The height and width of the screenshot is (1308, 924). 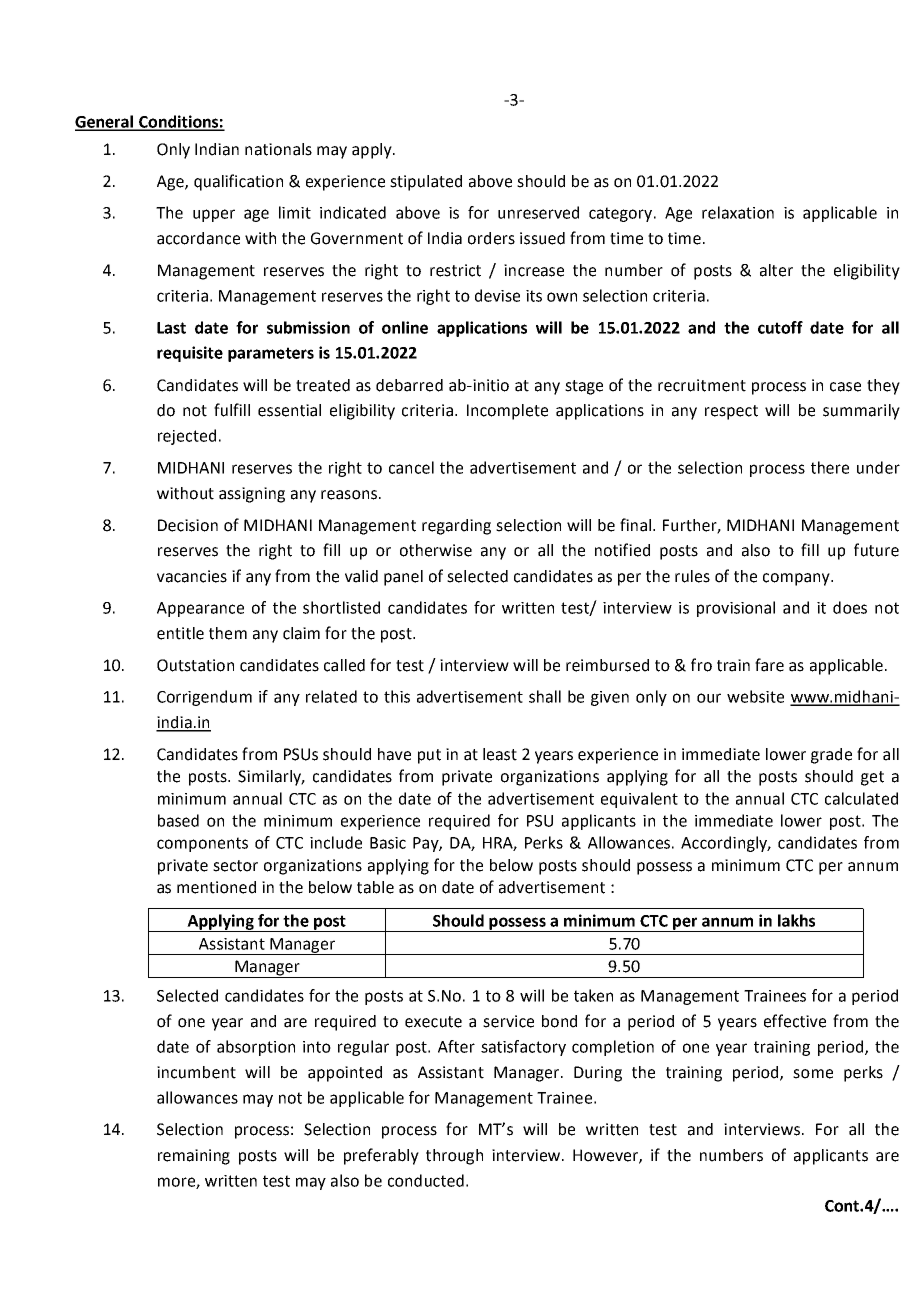 I want to click on qualification, so click(x=238, y=182).
